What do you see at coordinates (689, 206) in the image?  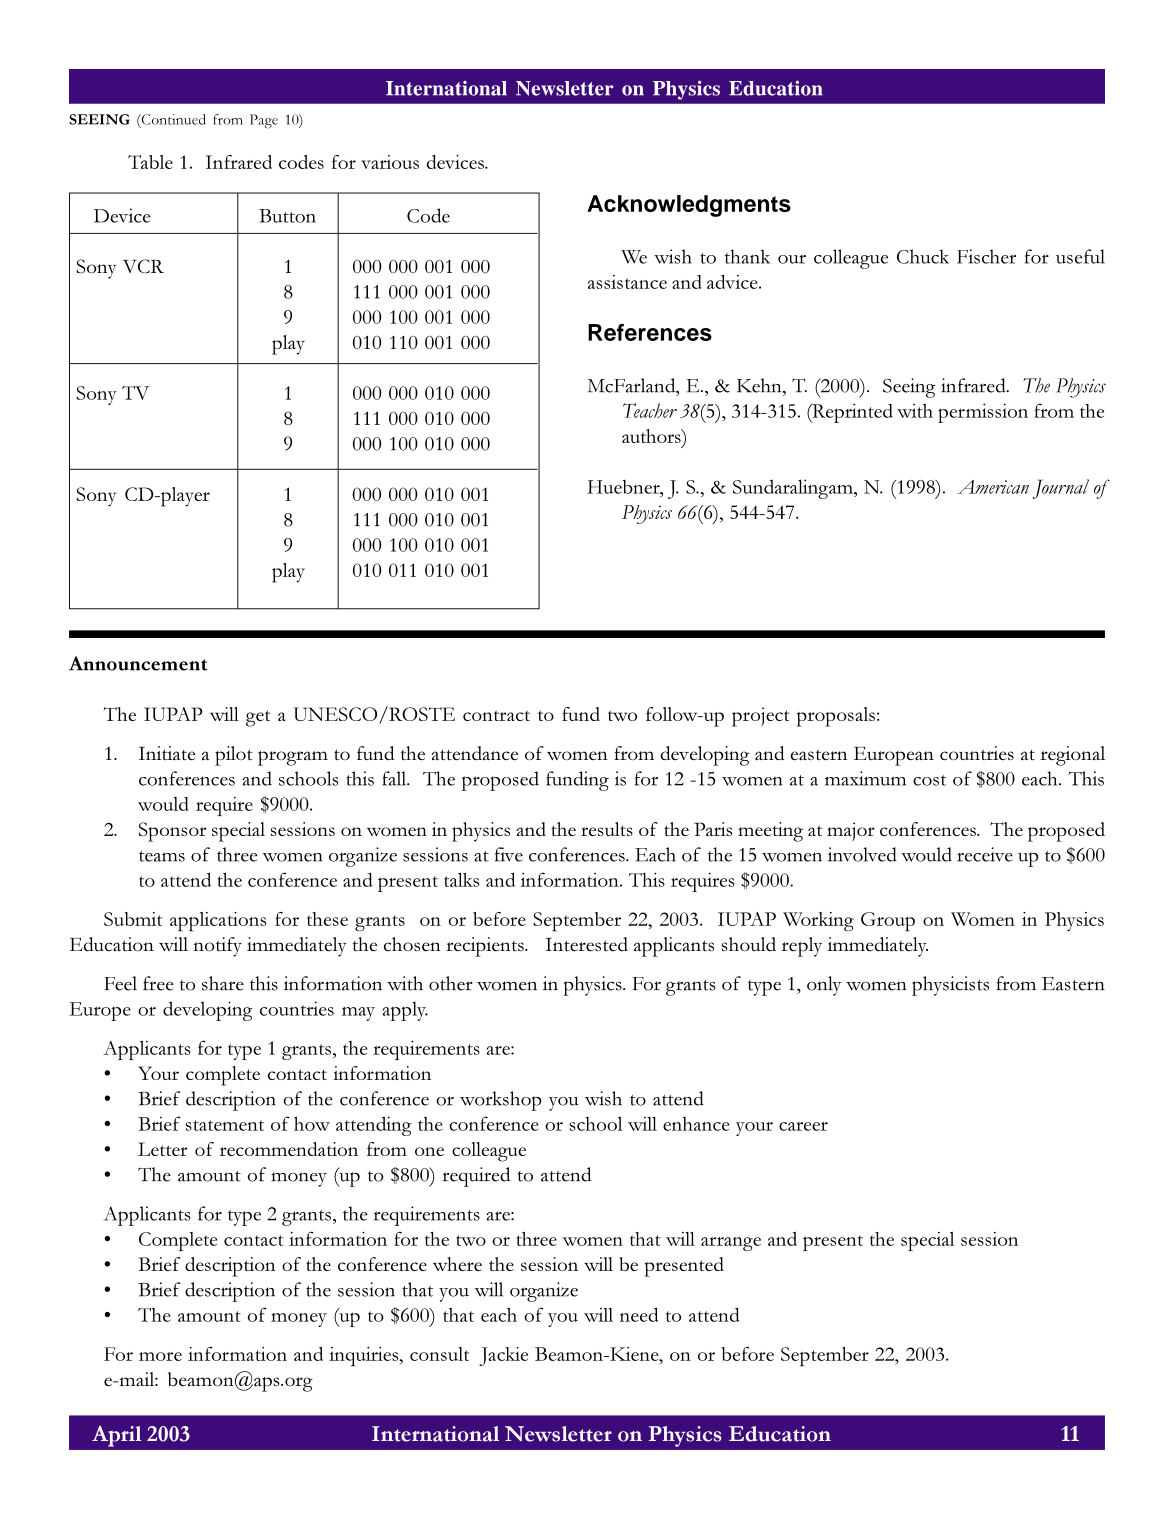 I see `Acknowledgments` at bounding box center [689, 206].
